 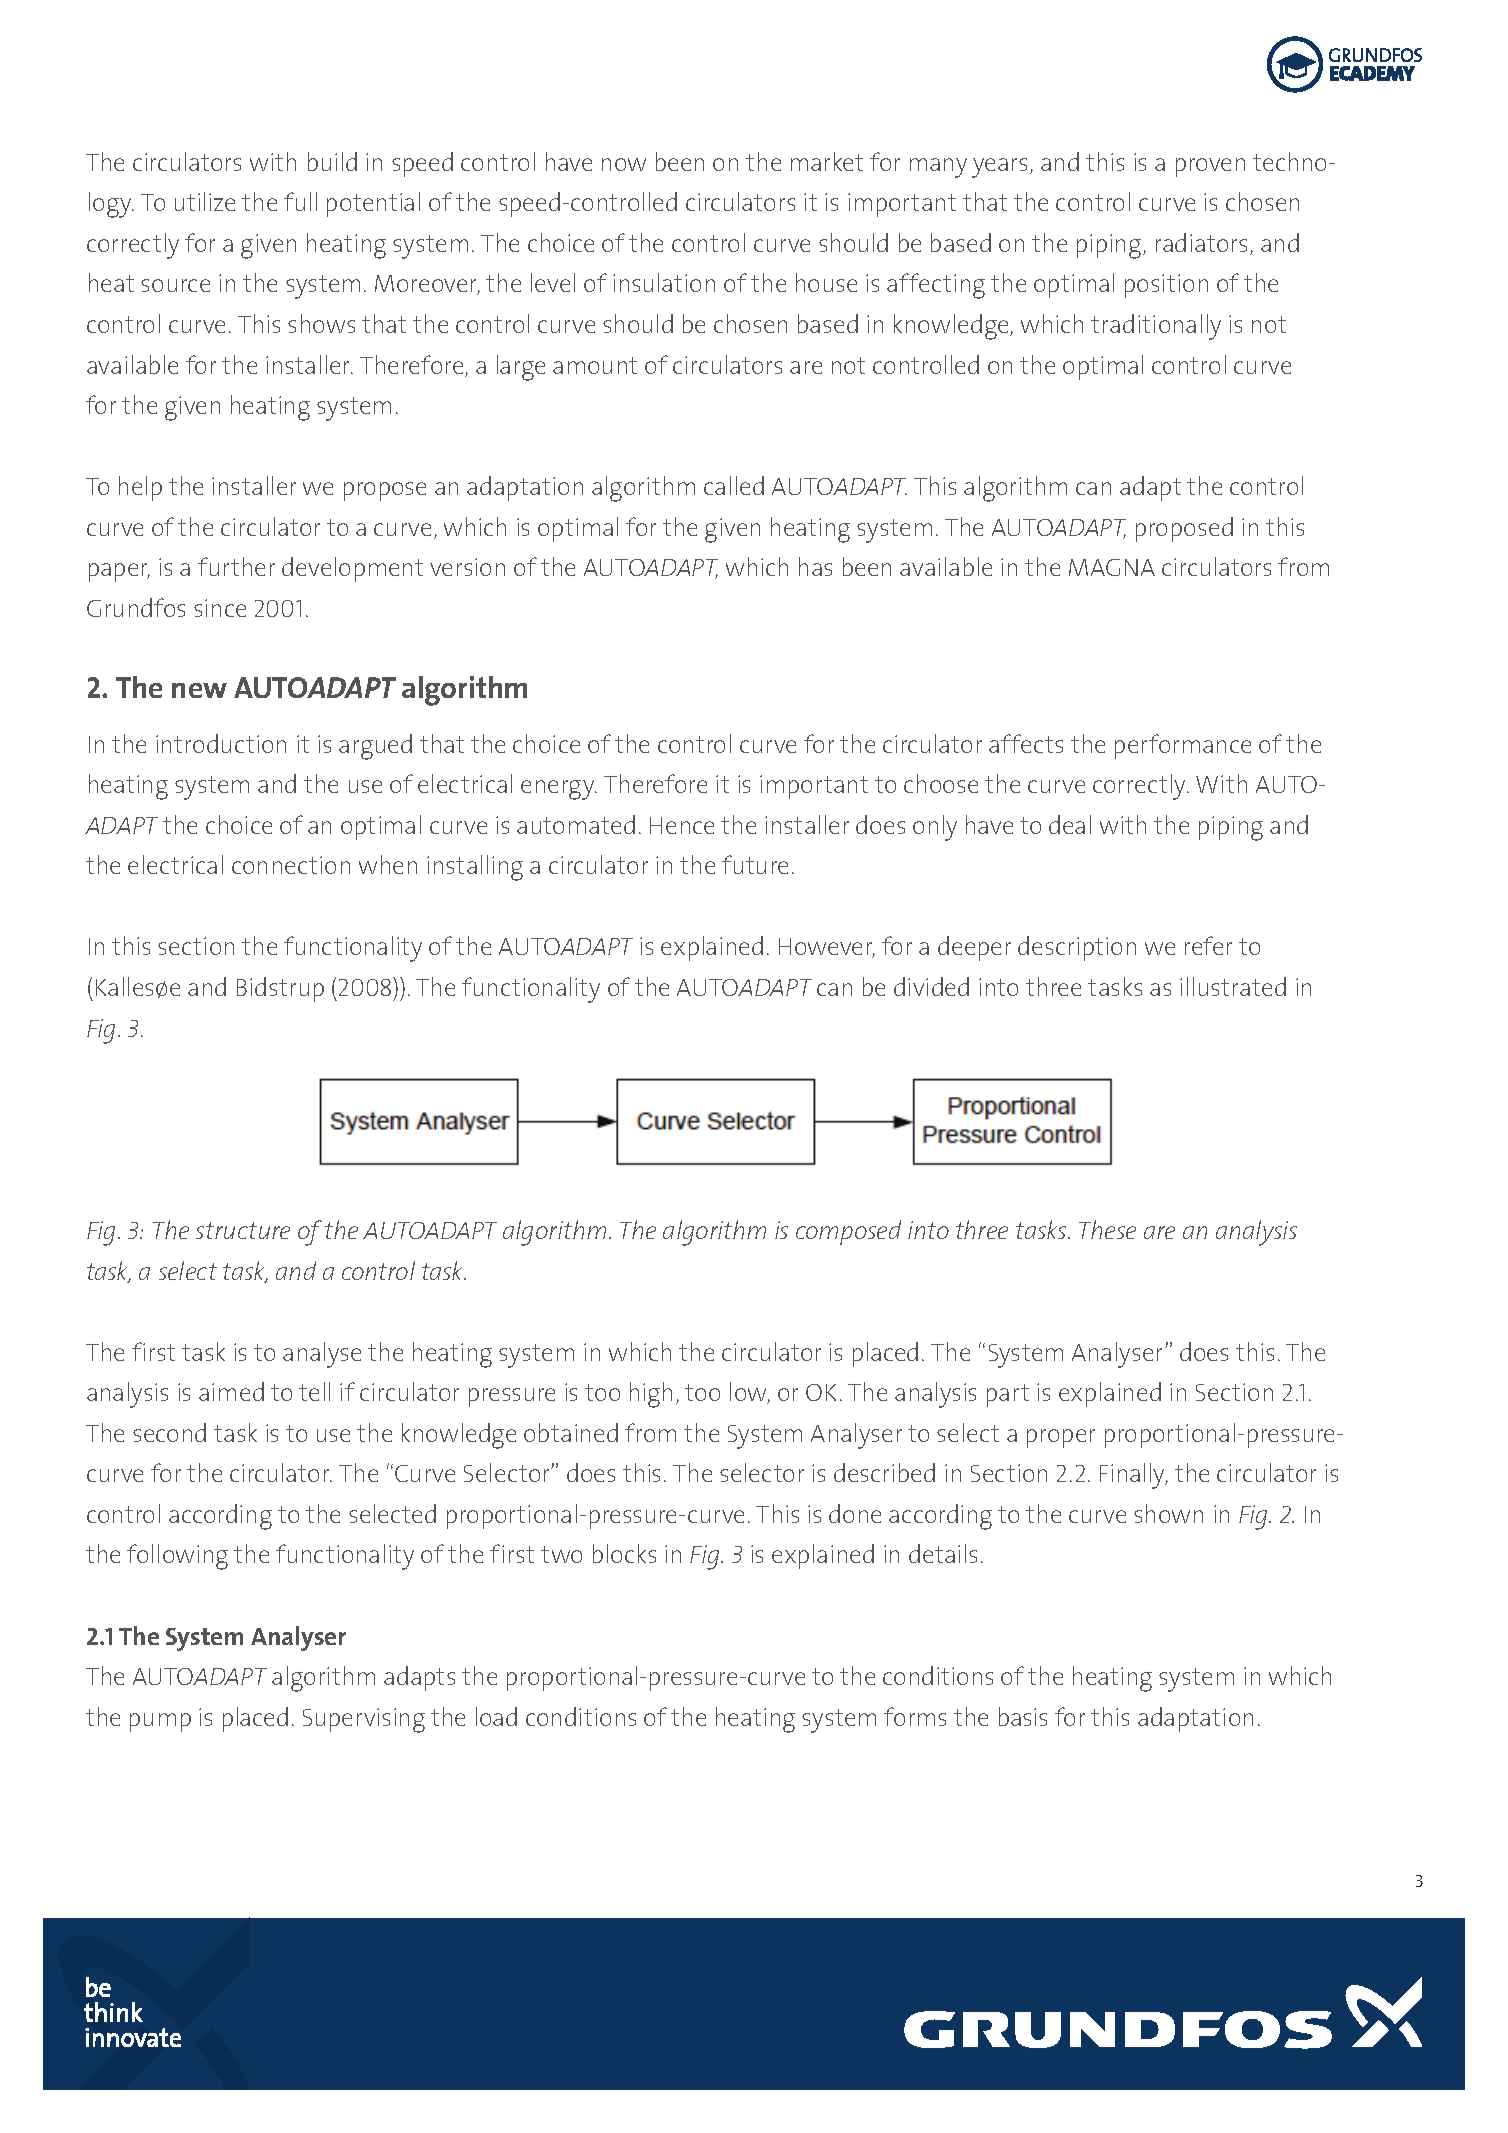 I want to click on years, so click(x=999, y=168).
